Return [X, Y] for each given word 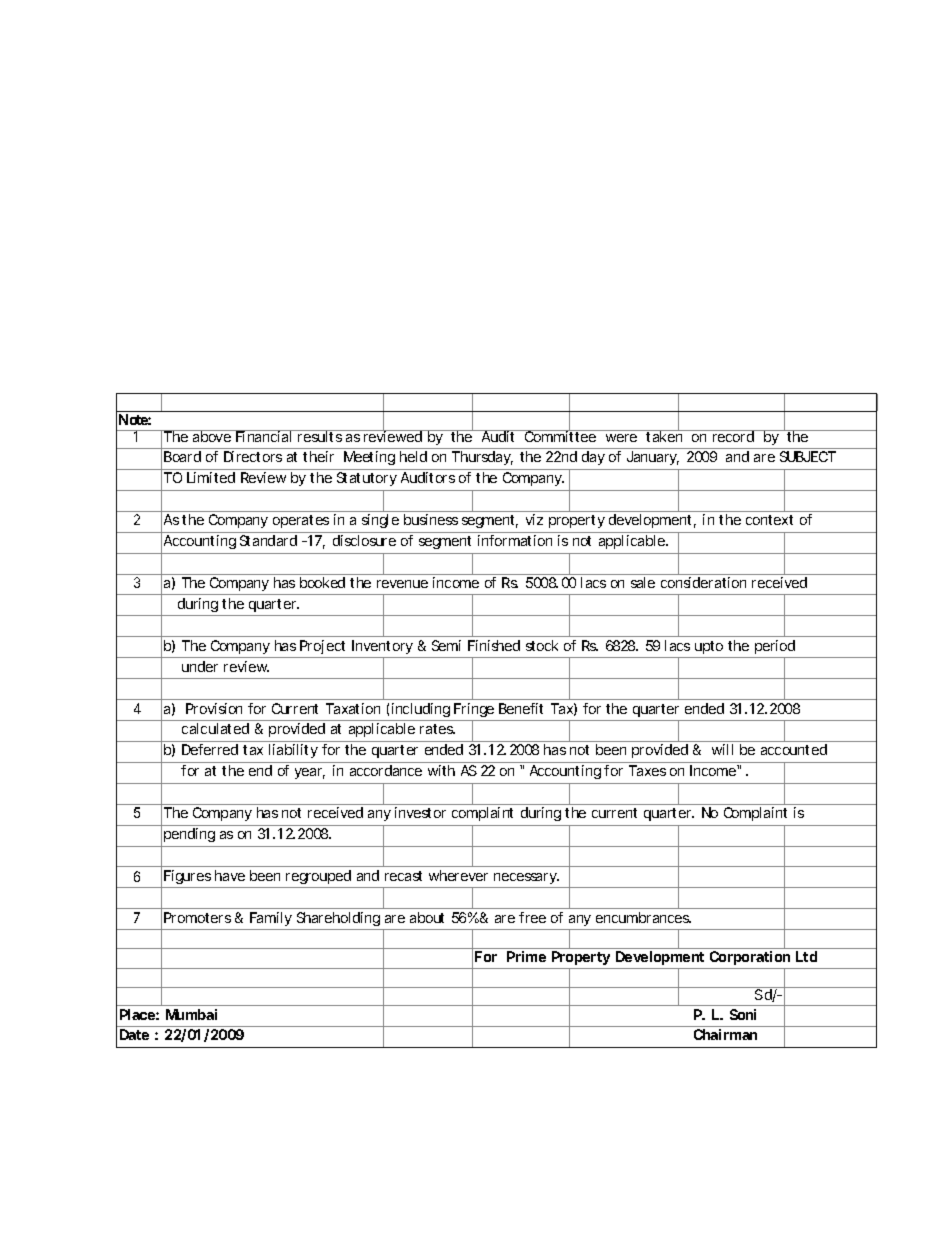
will [722, 749]
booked [322, 582]
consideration [703, 582]
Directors [253, 456]
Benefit [521, 708]
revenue [402, 584]
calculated [215, 728]
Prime [526, 956]
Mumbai [191, 1014]
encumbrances [643, 917]
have [230, 875]
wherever [458, 875]
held [413, 456]
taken [664, 435]
